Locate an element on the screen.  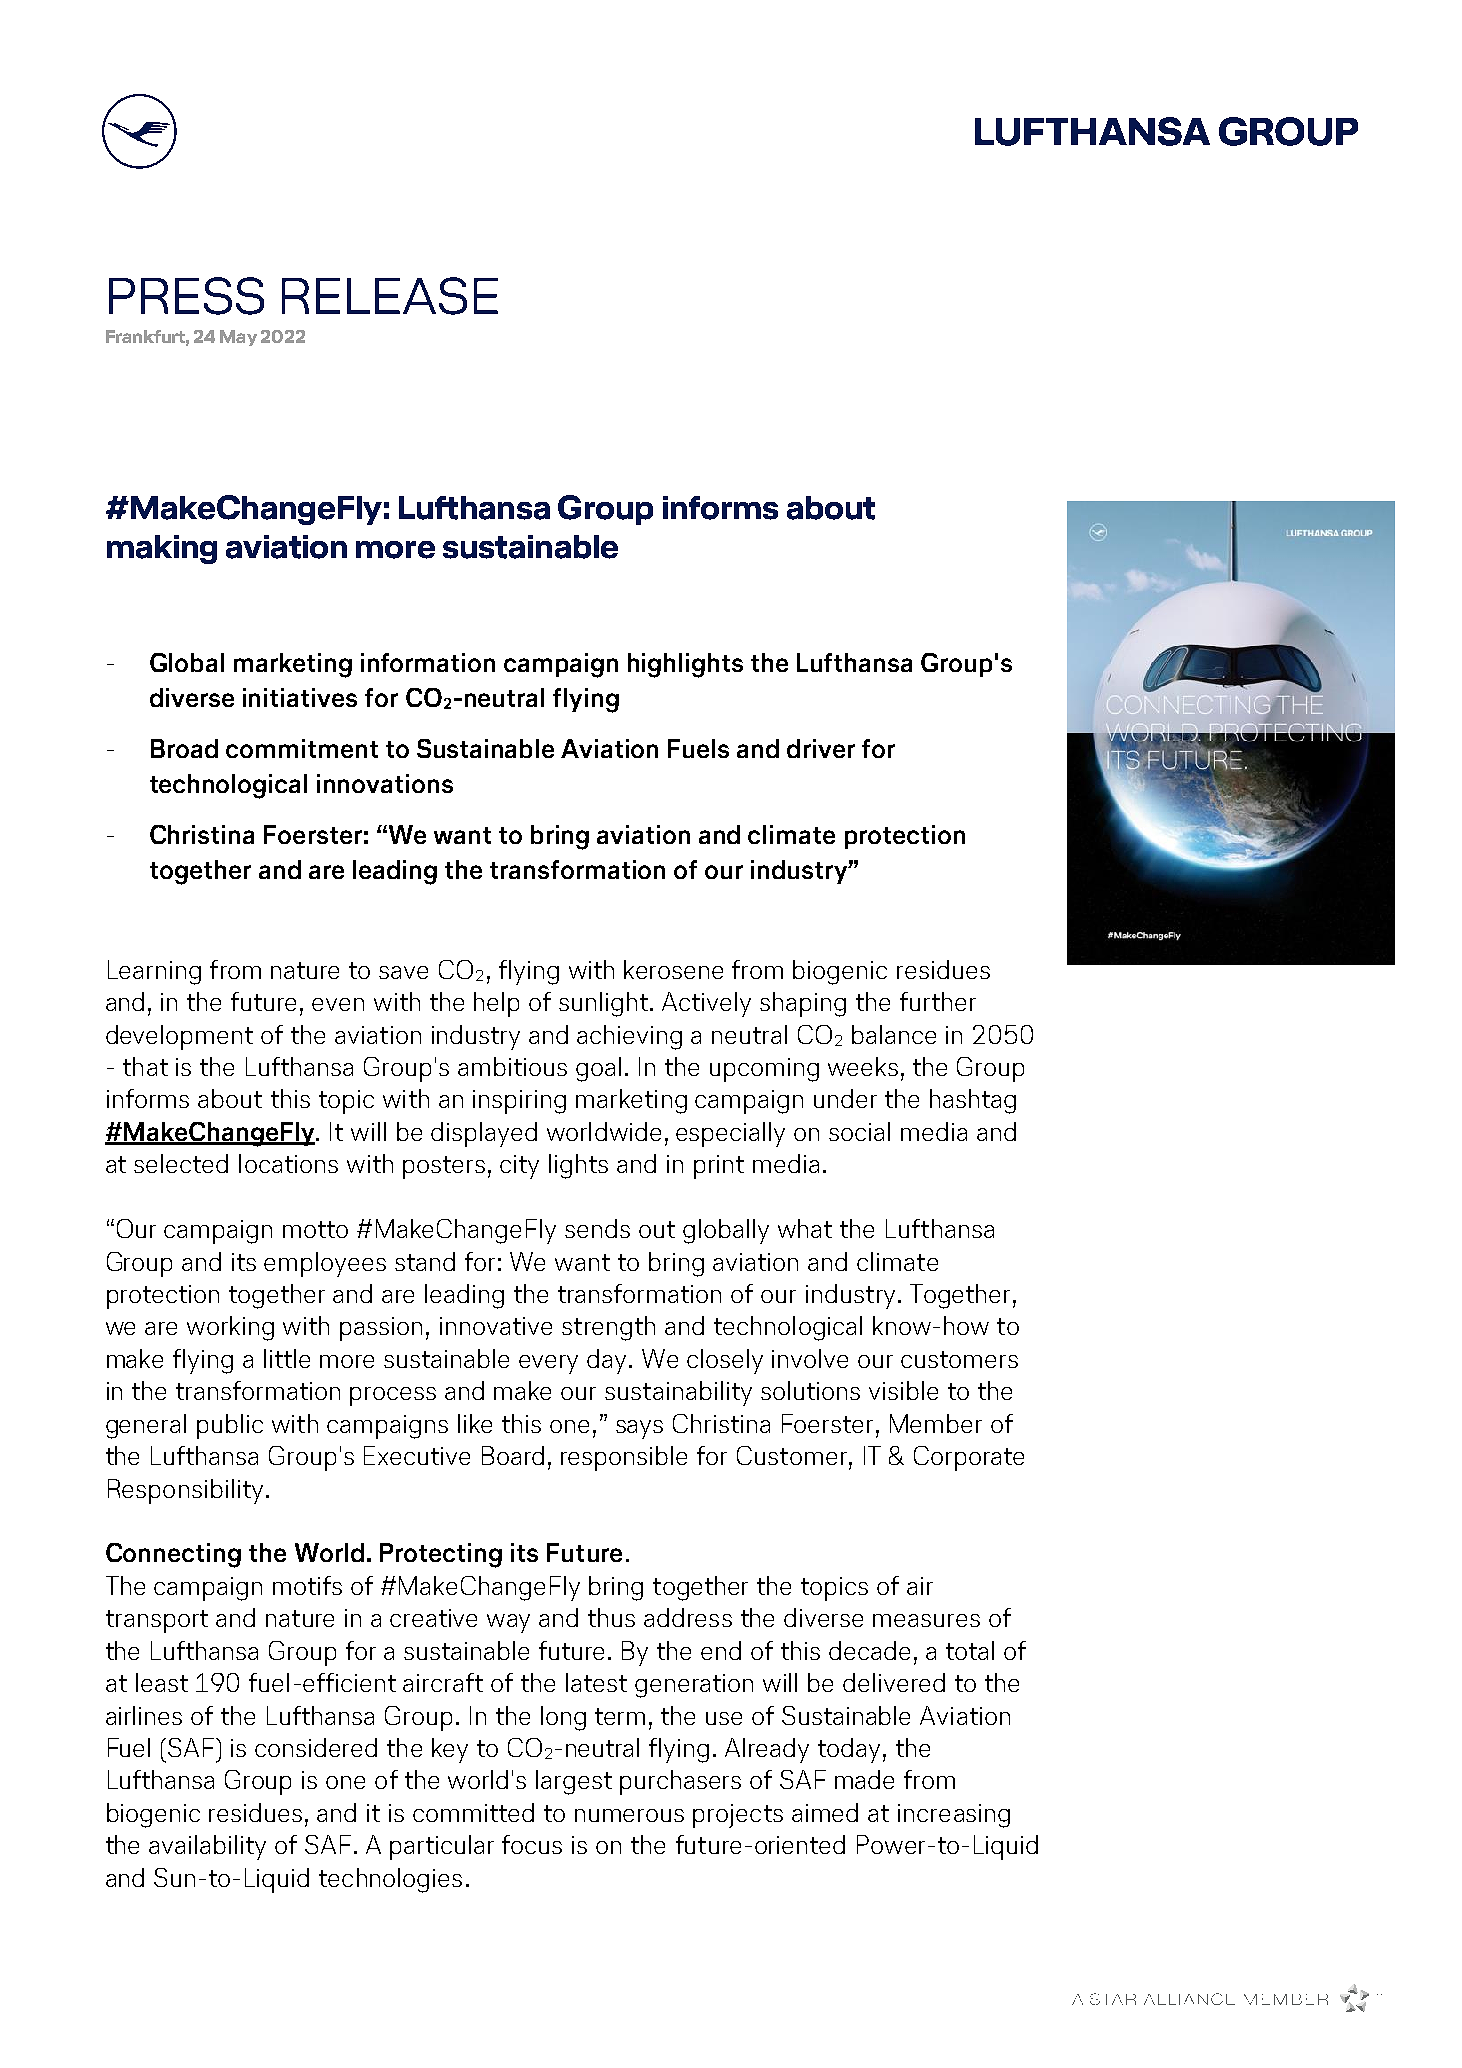
driver is located at coordinates (821, 748).
